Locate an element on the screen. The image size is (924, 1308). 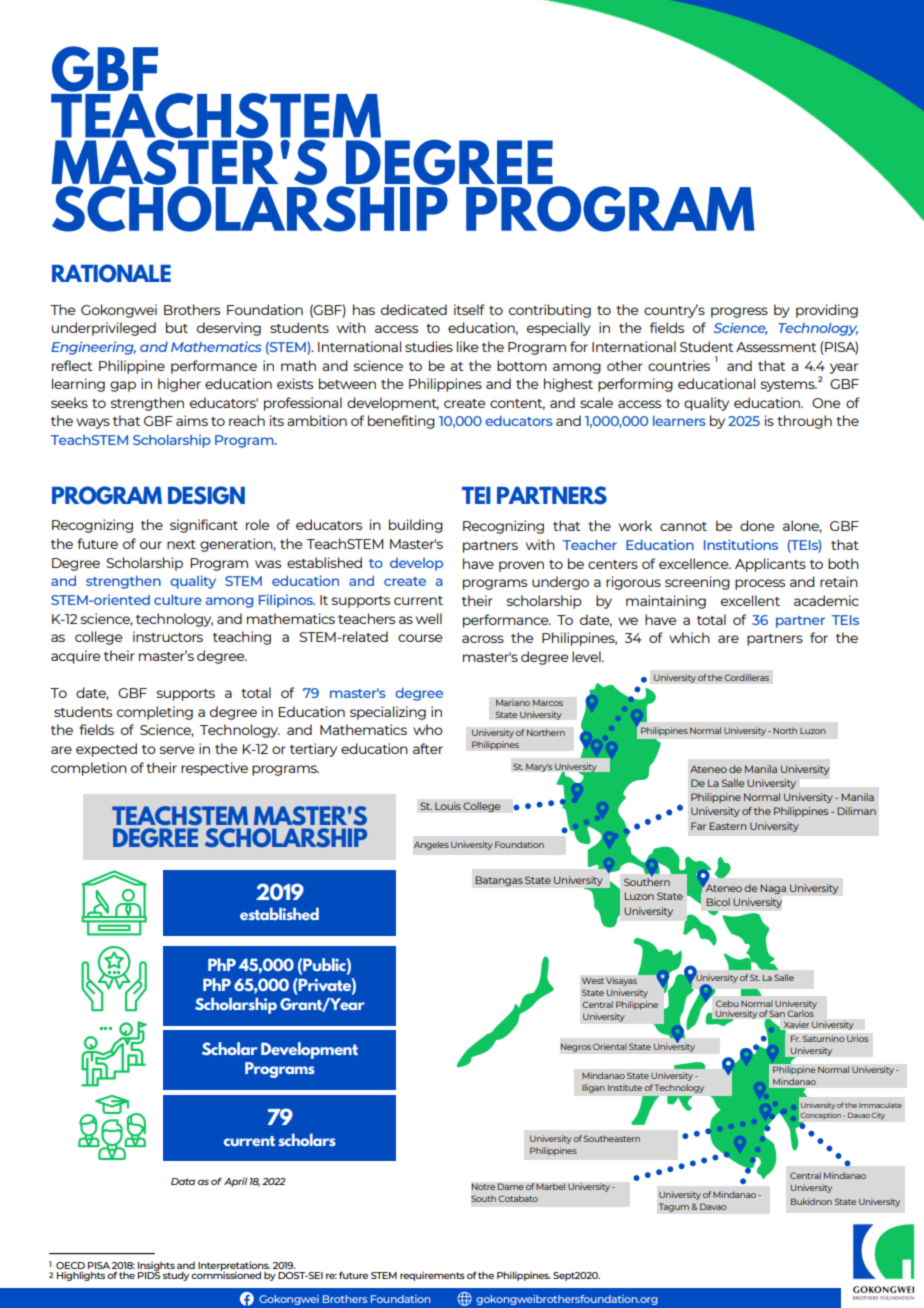
PIDS is located at coordinates (149, 1274).
